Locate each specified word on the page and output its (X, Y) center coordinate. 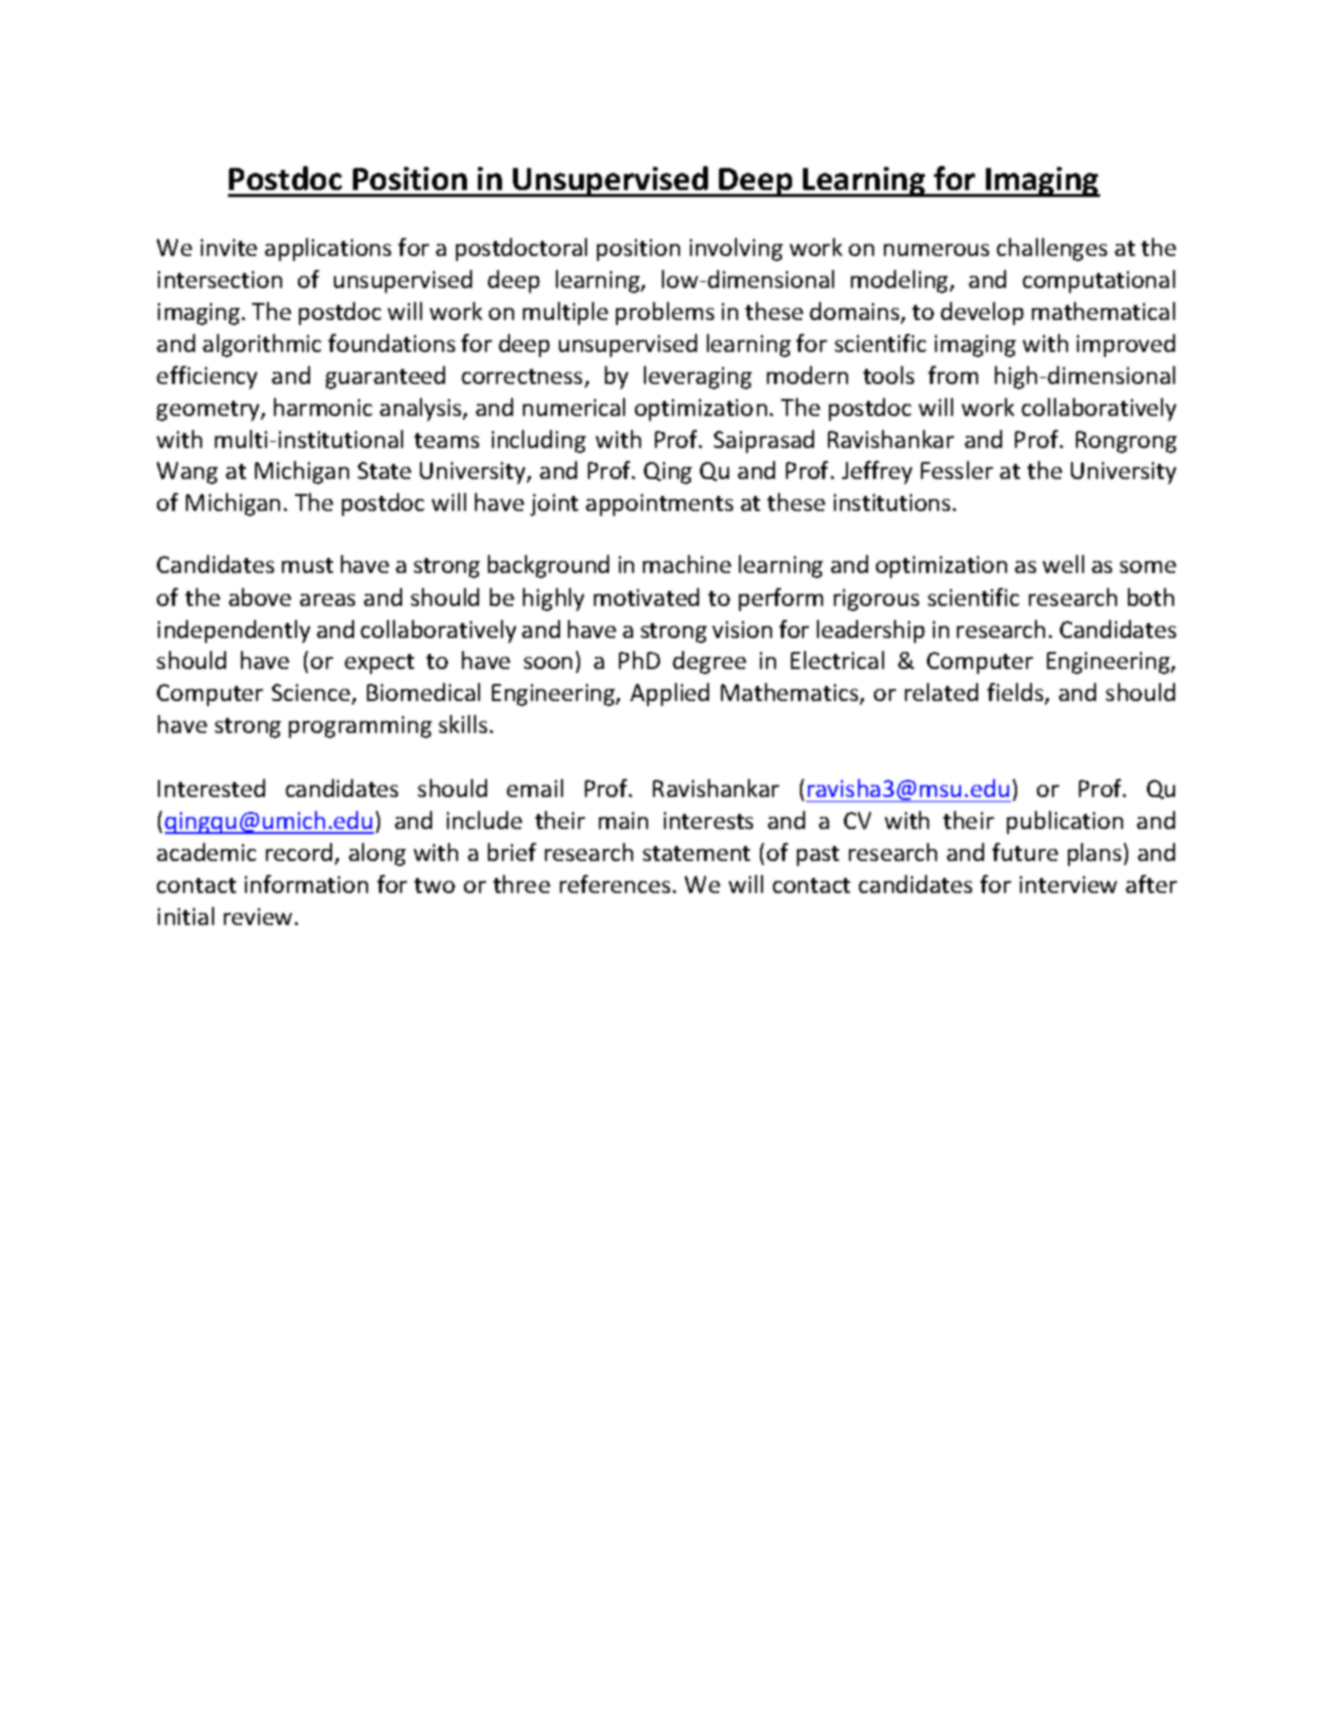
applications (328, 249)
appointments (659, 505)
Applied (669, 694)
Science (312, 694)
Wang (187, 473)
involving (736, 249)
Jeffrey (877, 472)
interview (1068, 884)
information (306, 884)
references (615, 884)
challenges (1052, 249)
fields (1016, 694)
